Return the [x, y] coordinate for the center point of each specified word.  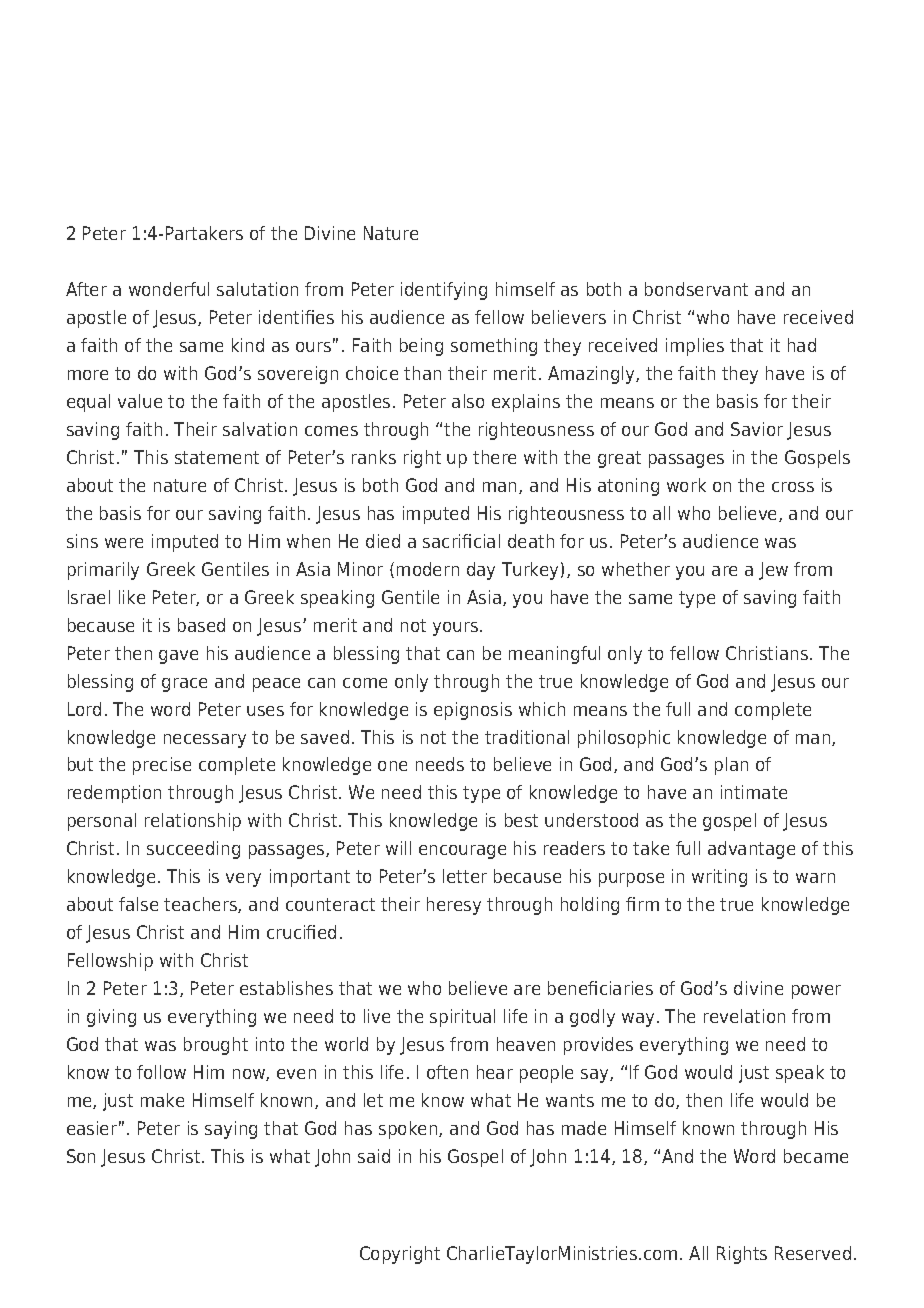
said [374, 1156]
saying [231, 1130]
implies [695, 347]
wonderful [169, 289]
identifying [444, 291]
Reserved [813, 1253]
